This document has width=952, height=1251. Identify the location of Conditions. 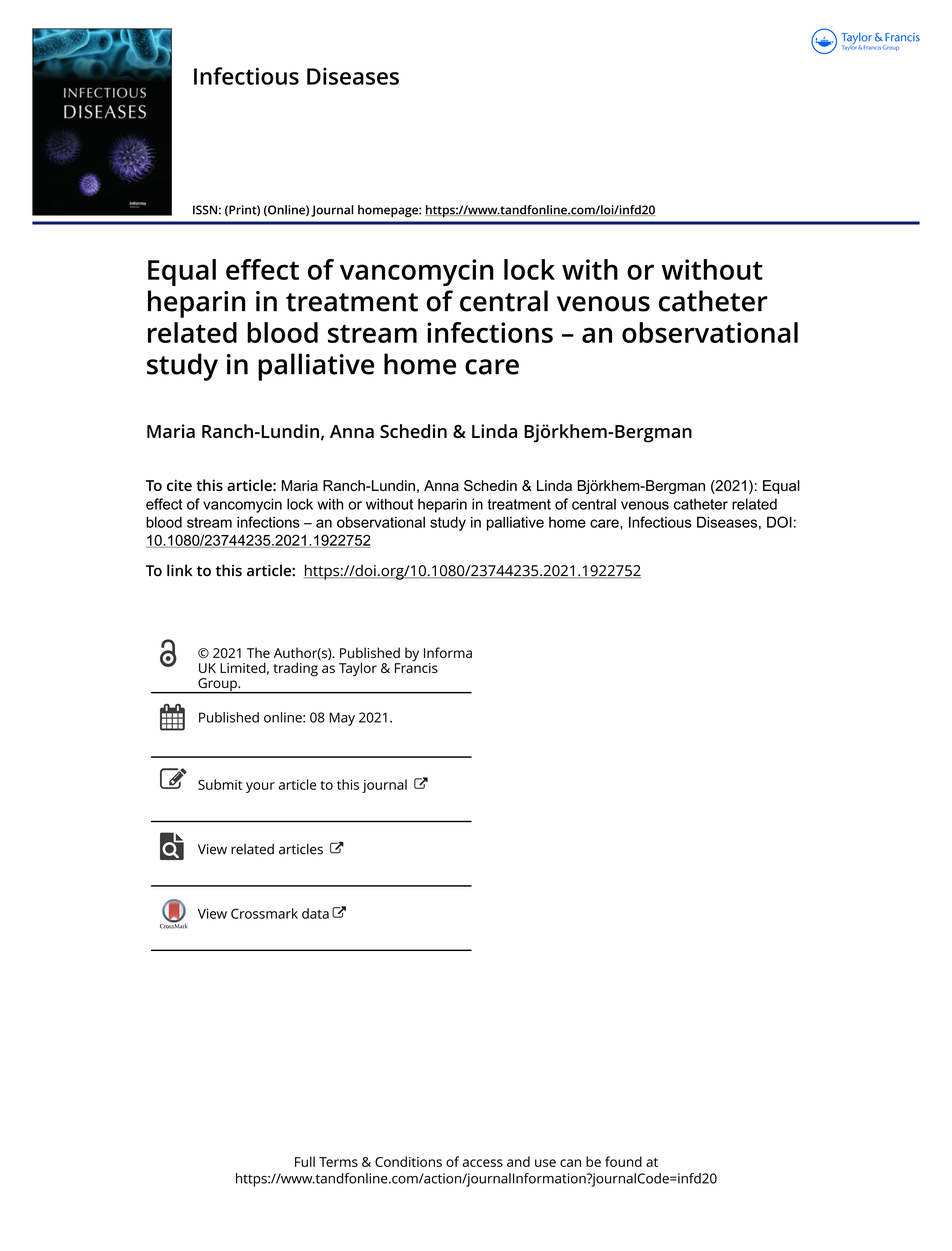
(408, 1161).
